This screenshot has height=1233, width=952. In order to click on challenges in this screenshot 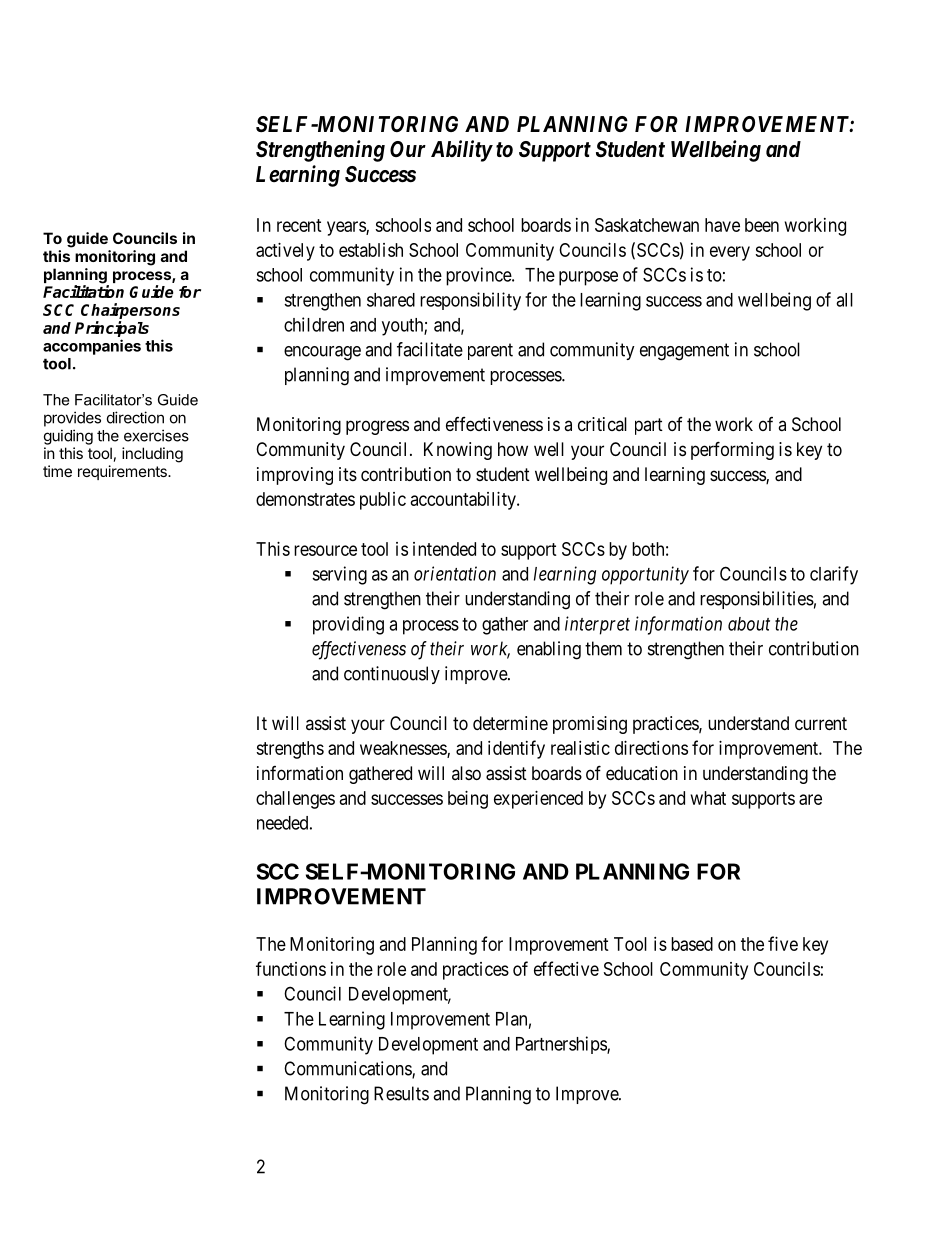, I will do `click(295, 800)`.
